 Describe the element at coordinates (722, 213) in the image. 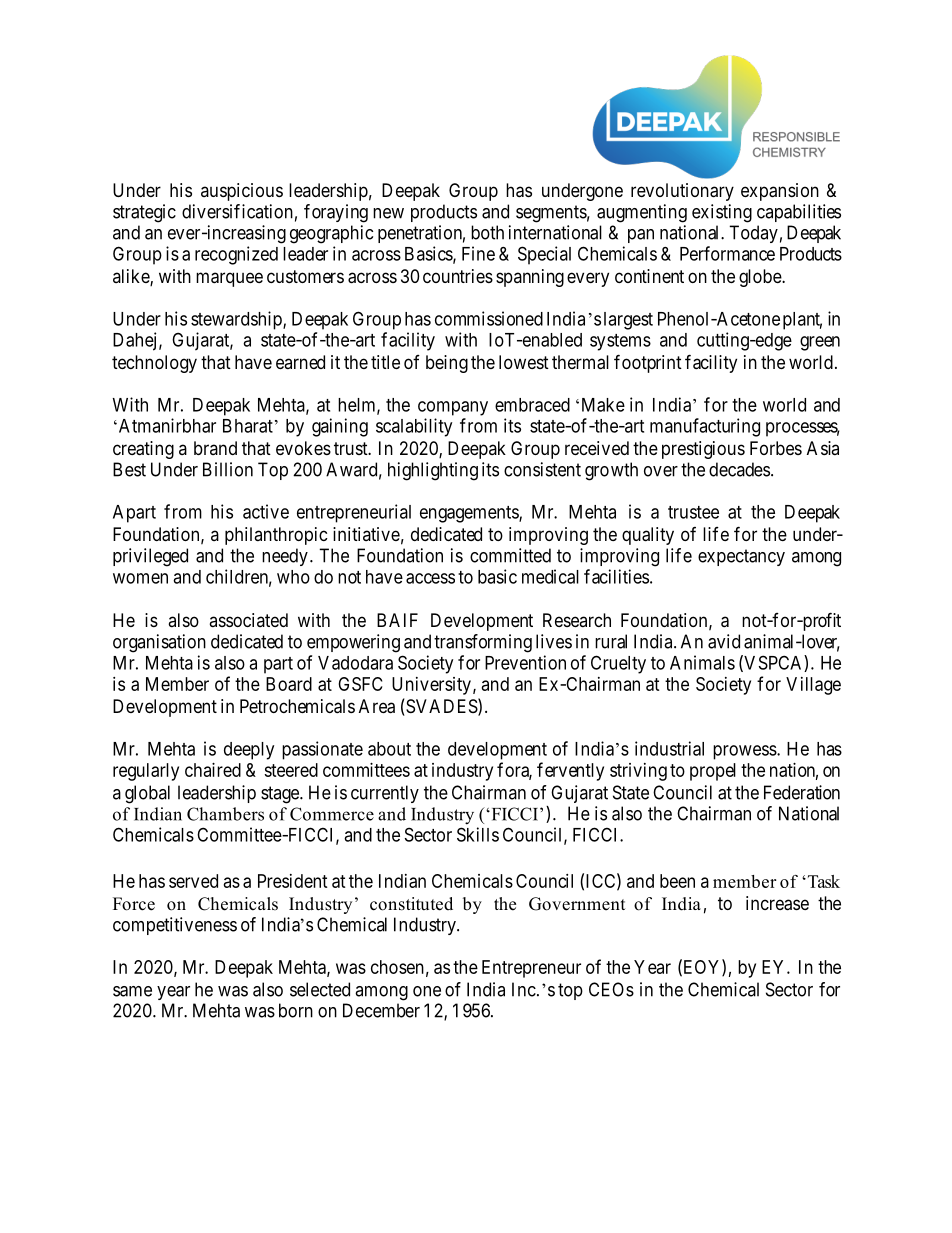

I see `existing` at that location.
